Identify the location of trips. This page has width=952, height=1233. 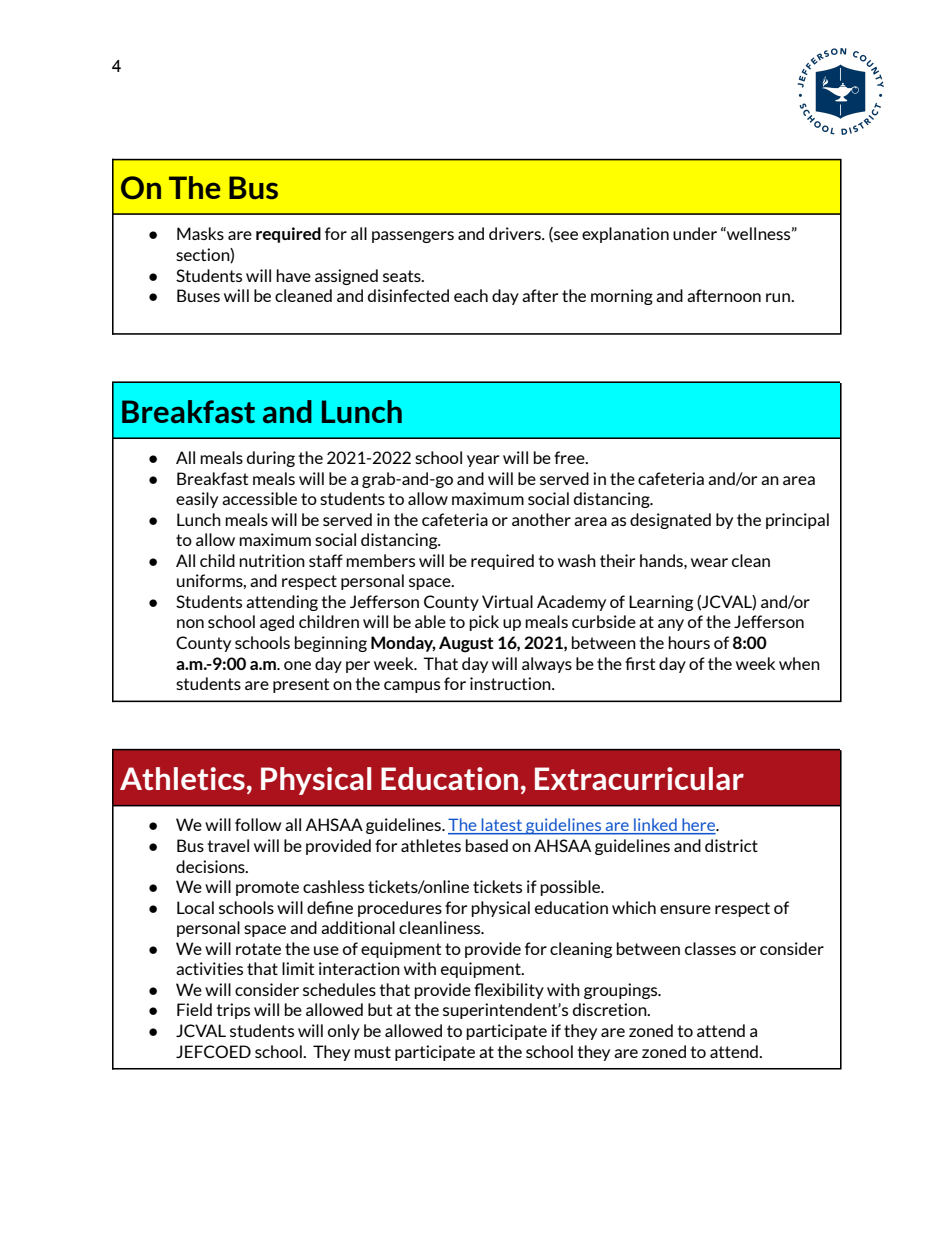
(233, 1011).
